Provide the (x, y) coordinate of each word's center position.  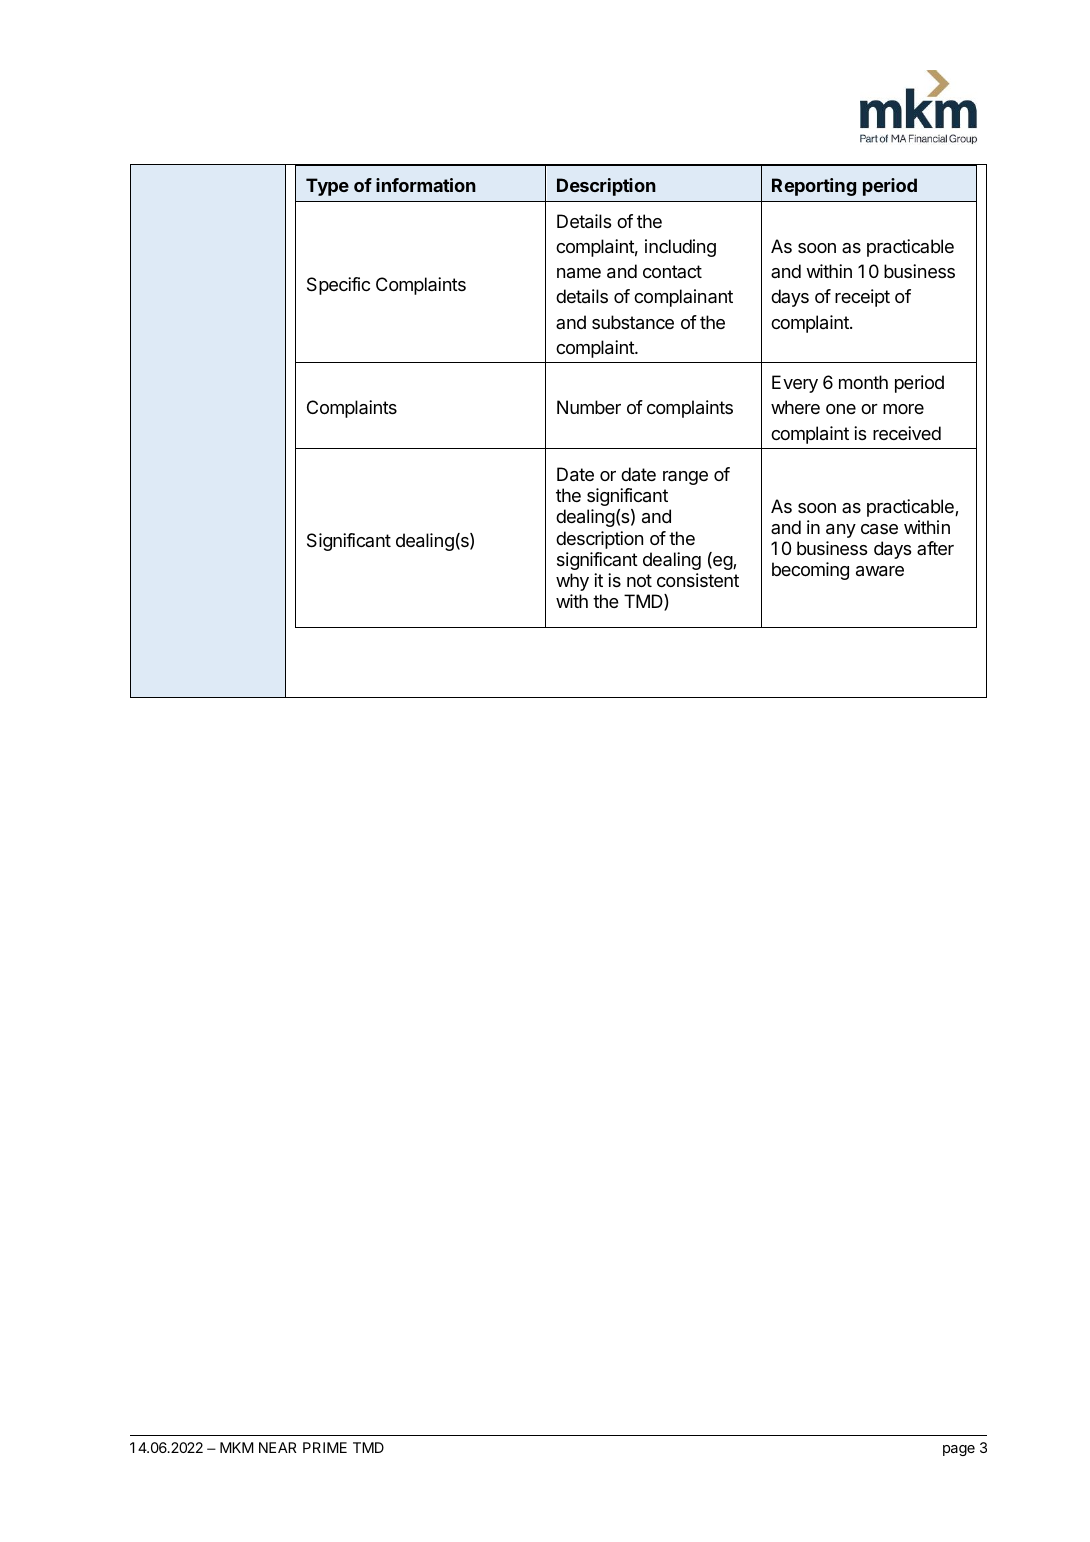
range (685, 478)
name (579, 273)
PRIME (325, 1447)
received (907, 433)
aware (880, 571)
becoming (810, 571)
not (639, 580)
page (959, 1450)
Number (589, 407)
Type (327, 187)
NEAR (278, 1447)
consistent (698, 580)
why (572, 582)
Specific (338, 286)
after (935, 548)
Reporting (814, 187)
